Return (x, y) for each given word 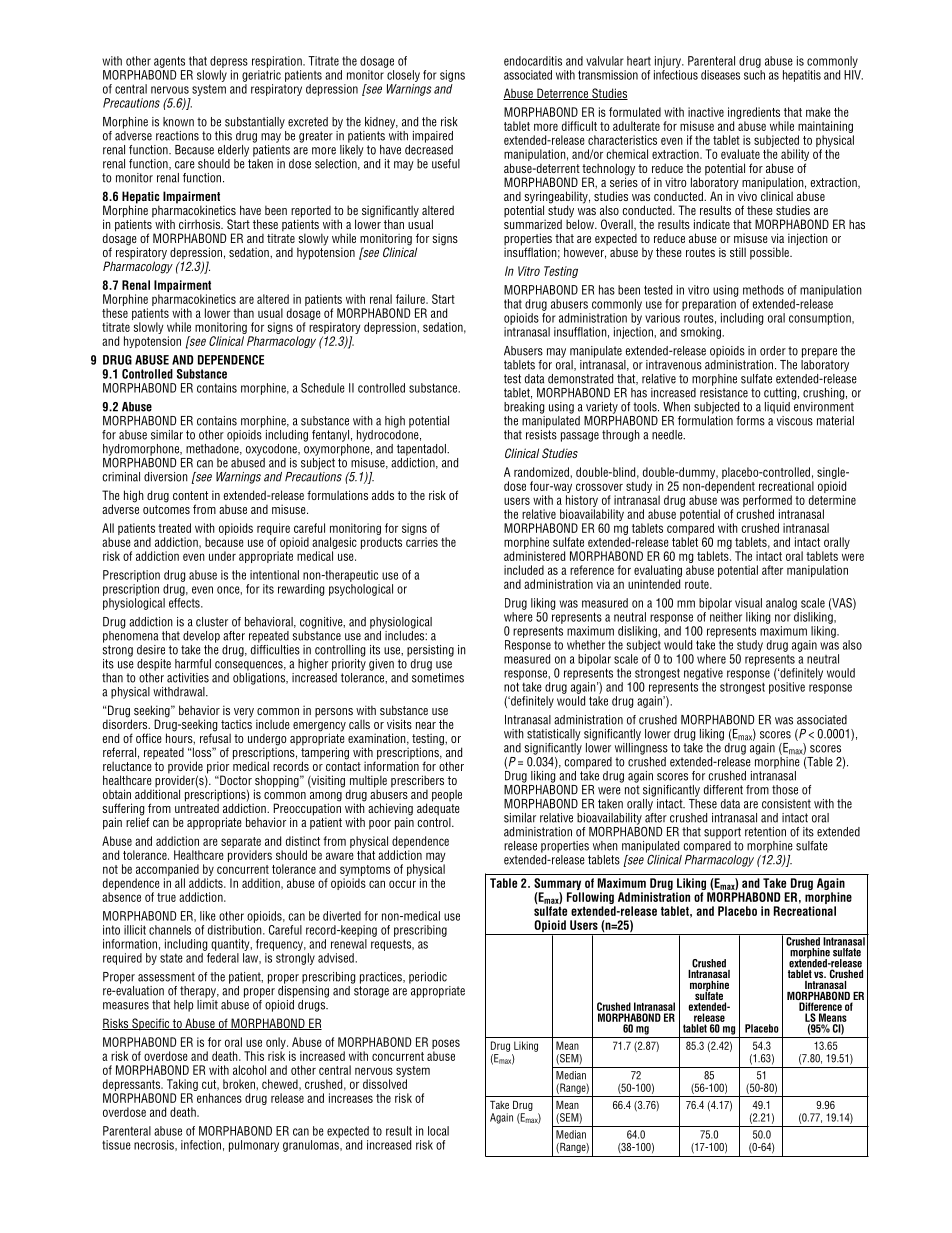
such (754, 75)
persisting (430, 651)
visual (748, 603)
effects (185, 603)
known (178, 122)
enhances (219, 1098)
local (438, 1131)
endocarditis (533, 61)
